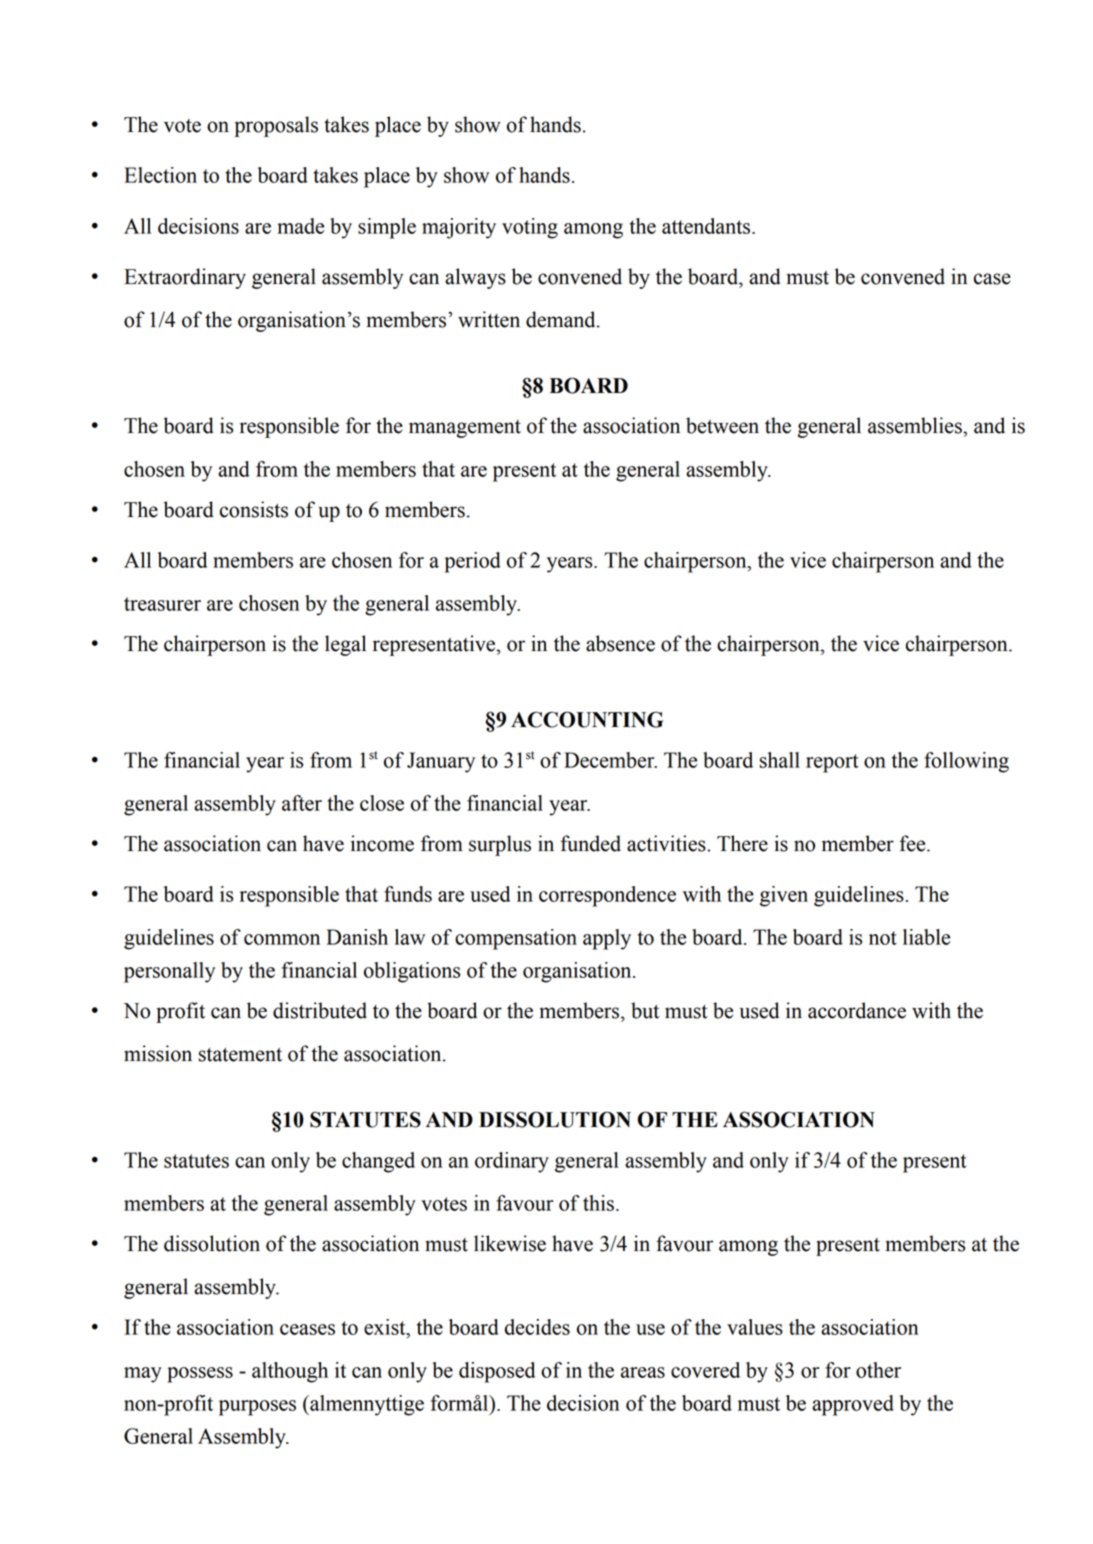 This page has height=1544, width=1093. Describe the element at coordinates (530, 228) in the page. I see `voting` at that location.
